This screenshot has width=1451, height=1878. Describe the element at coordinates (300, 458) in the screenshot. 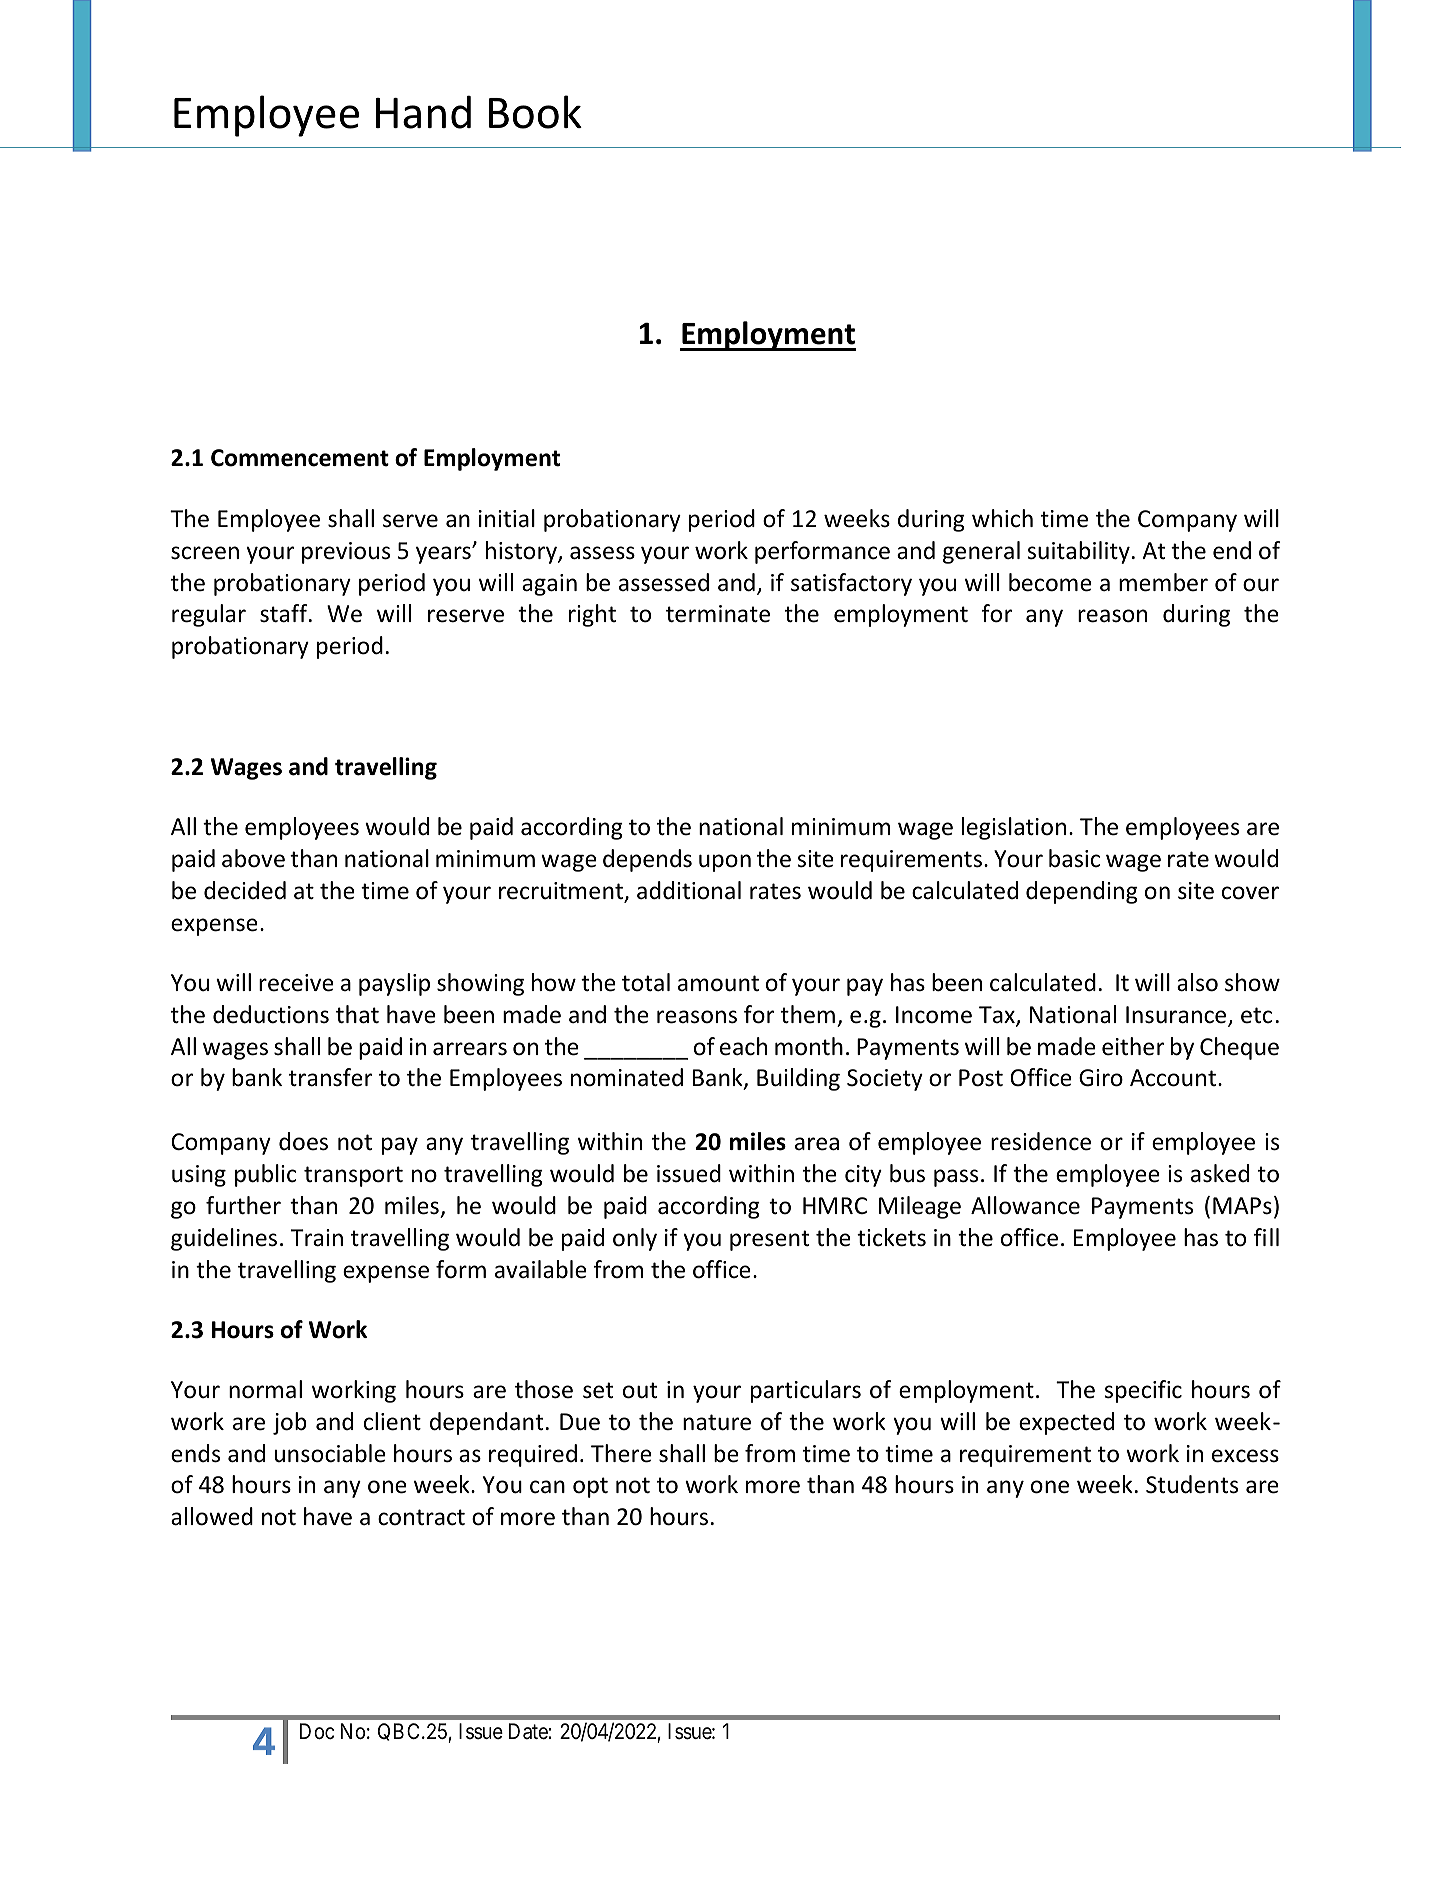

I see `Commencement` at that location.
